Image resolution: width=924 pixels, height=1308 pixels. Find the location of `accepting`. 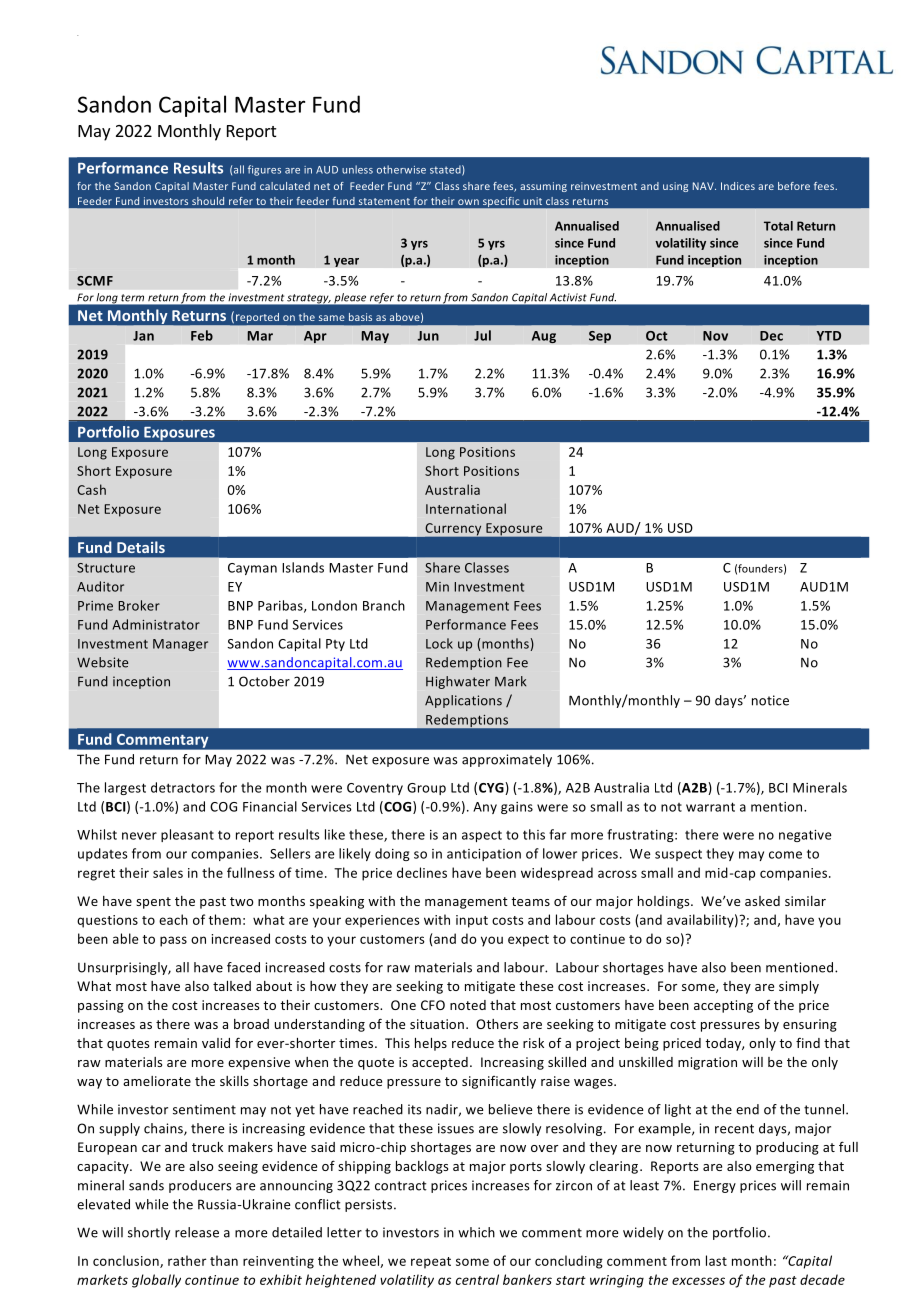

accepting is located at coordinates (723, 1006).
